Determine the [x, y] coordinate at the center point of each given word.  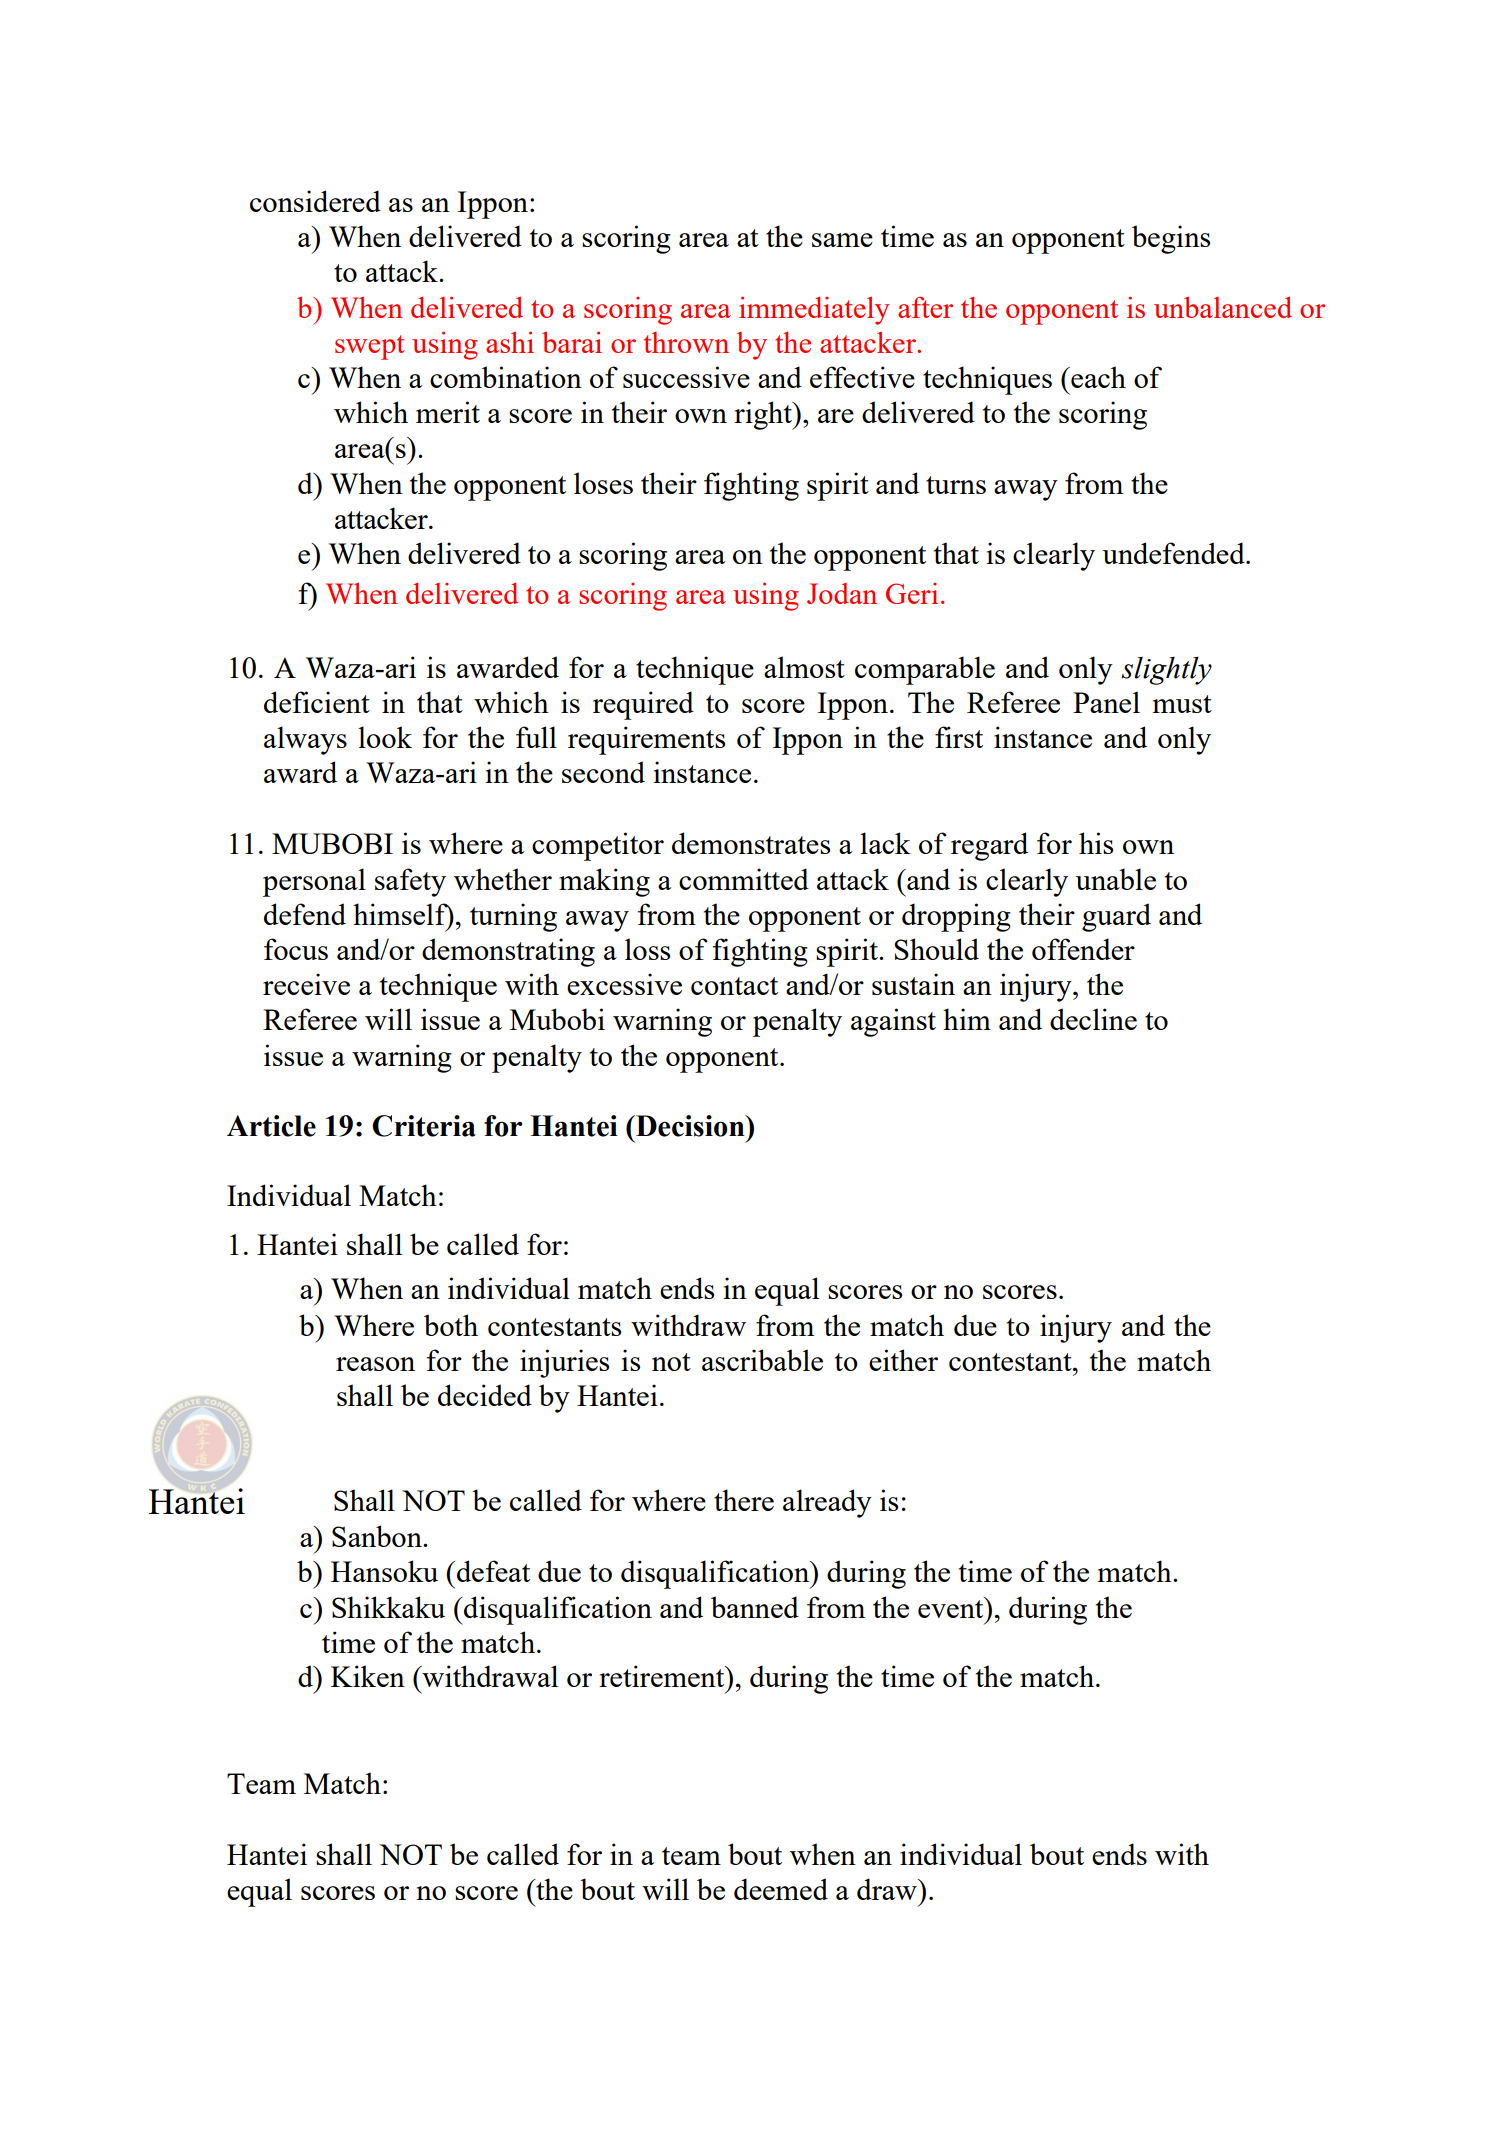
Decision [690, 1126]
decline [1093, 1019]
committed [744, 879]
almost [804, 667]
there [744, 1500]
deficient [317, 702]
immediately [814, 310]
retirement [663, 1676]
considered [315, 201]
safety [410, 882]
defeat [493, 1571]
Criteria [424, 1126]
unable [1115, 879]
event [952, 1607]
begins [1171, 239]
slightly [1166, 670]
